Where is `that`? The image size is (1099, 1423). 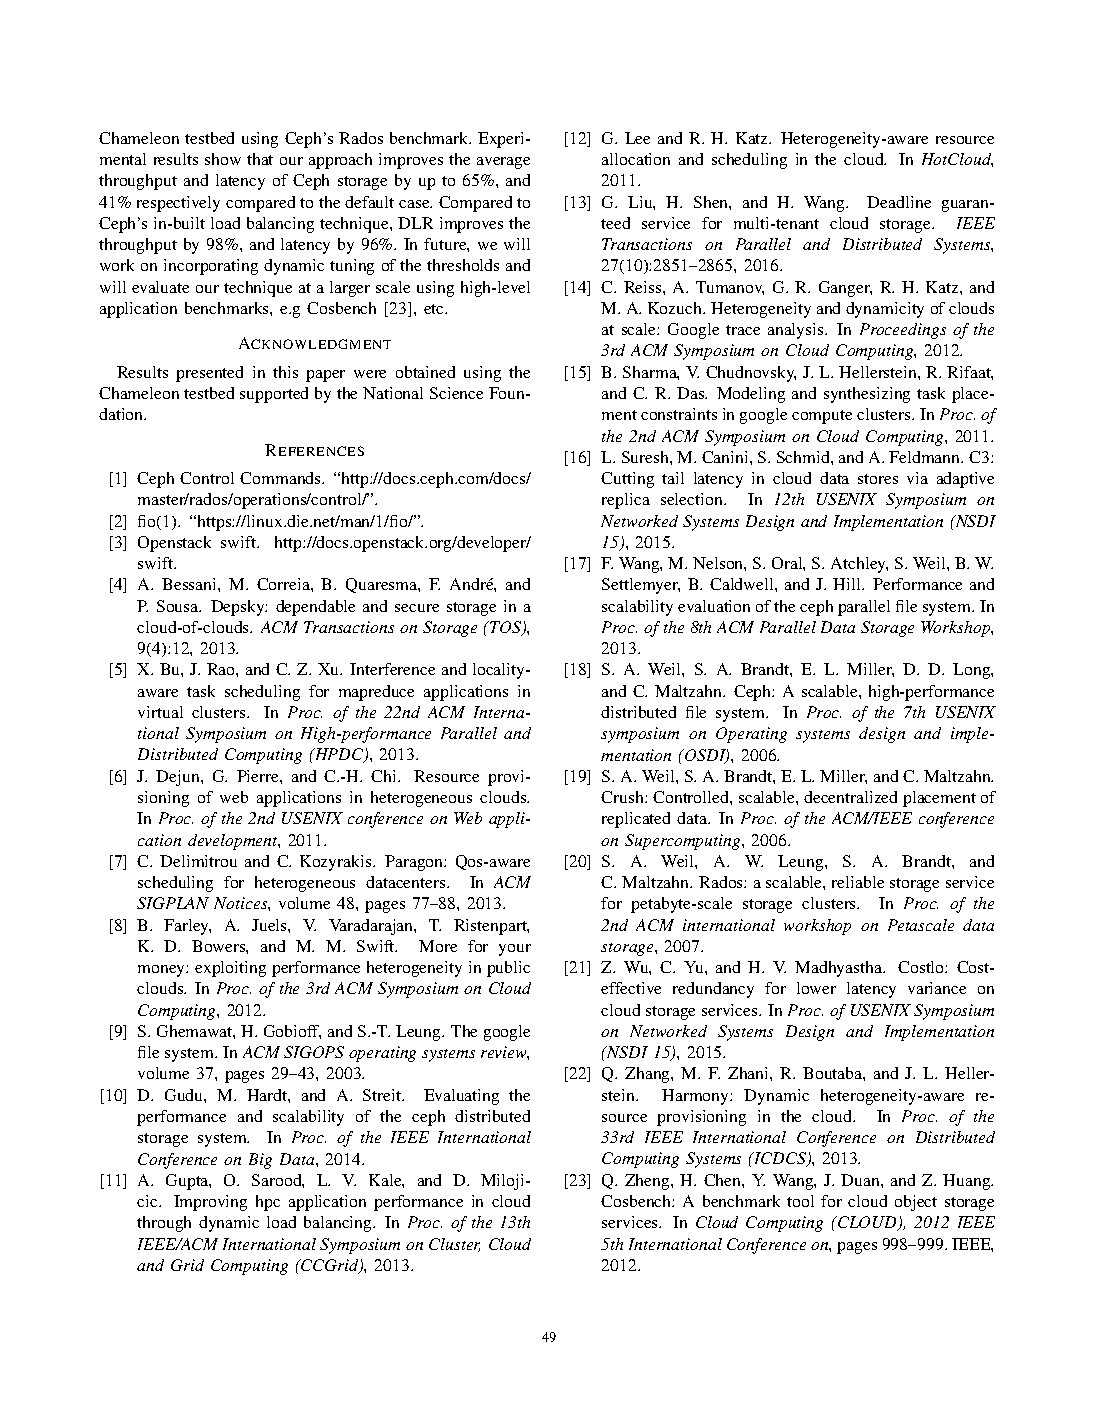 that is located at coordinates (260, 159).
